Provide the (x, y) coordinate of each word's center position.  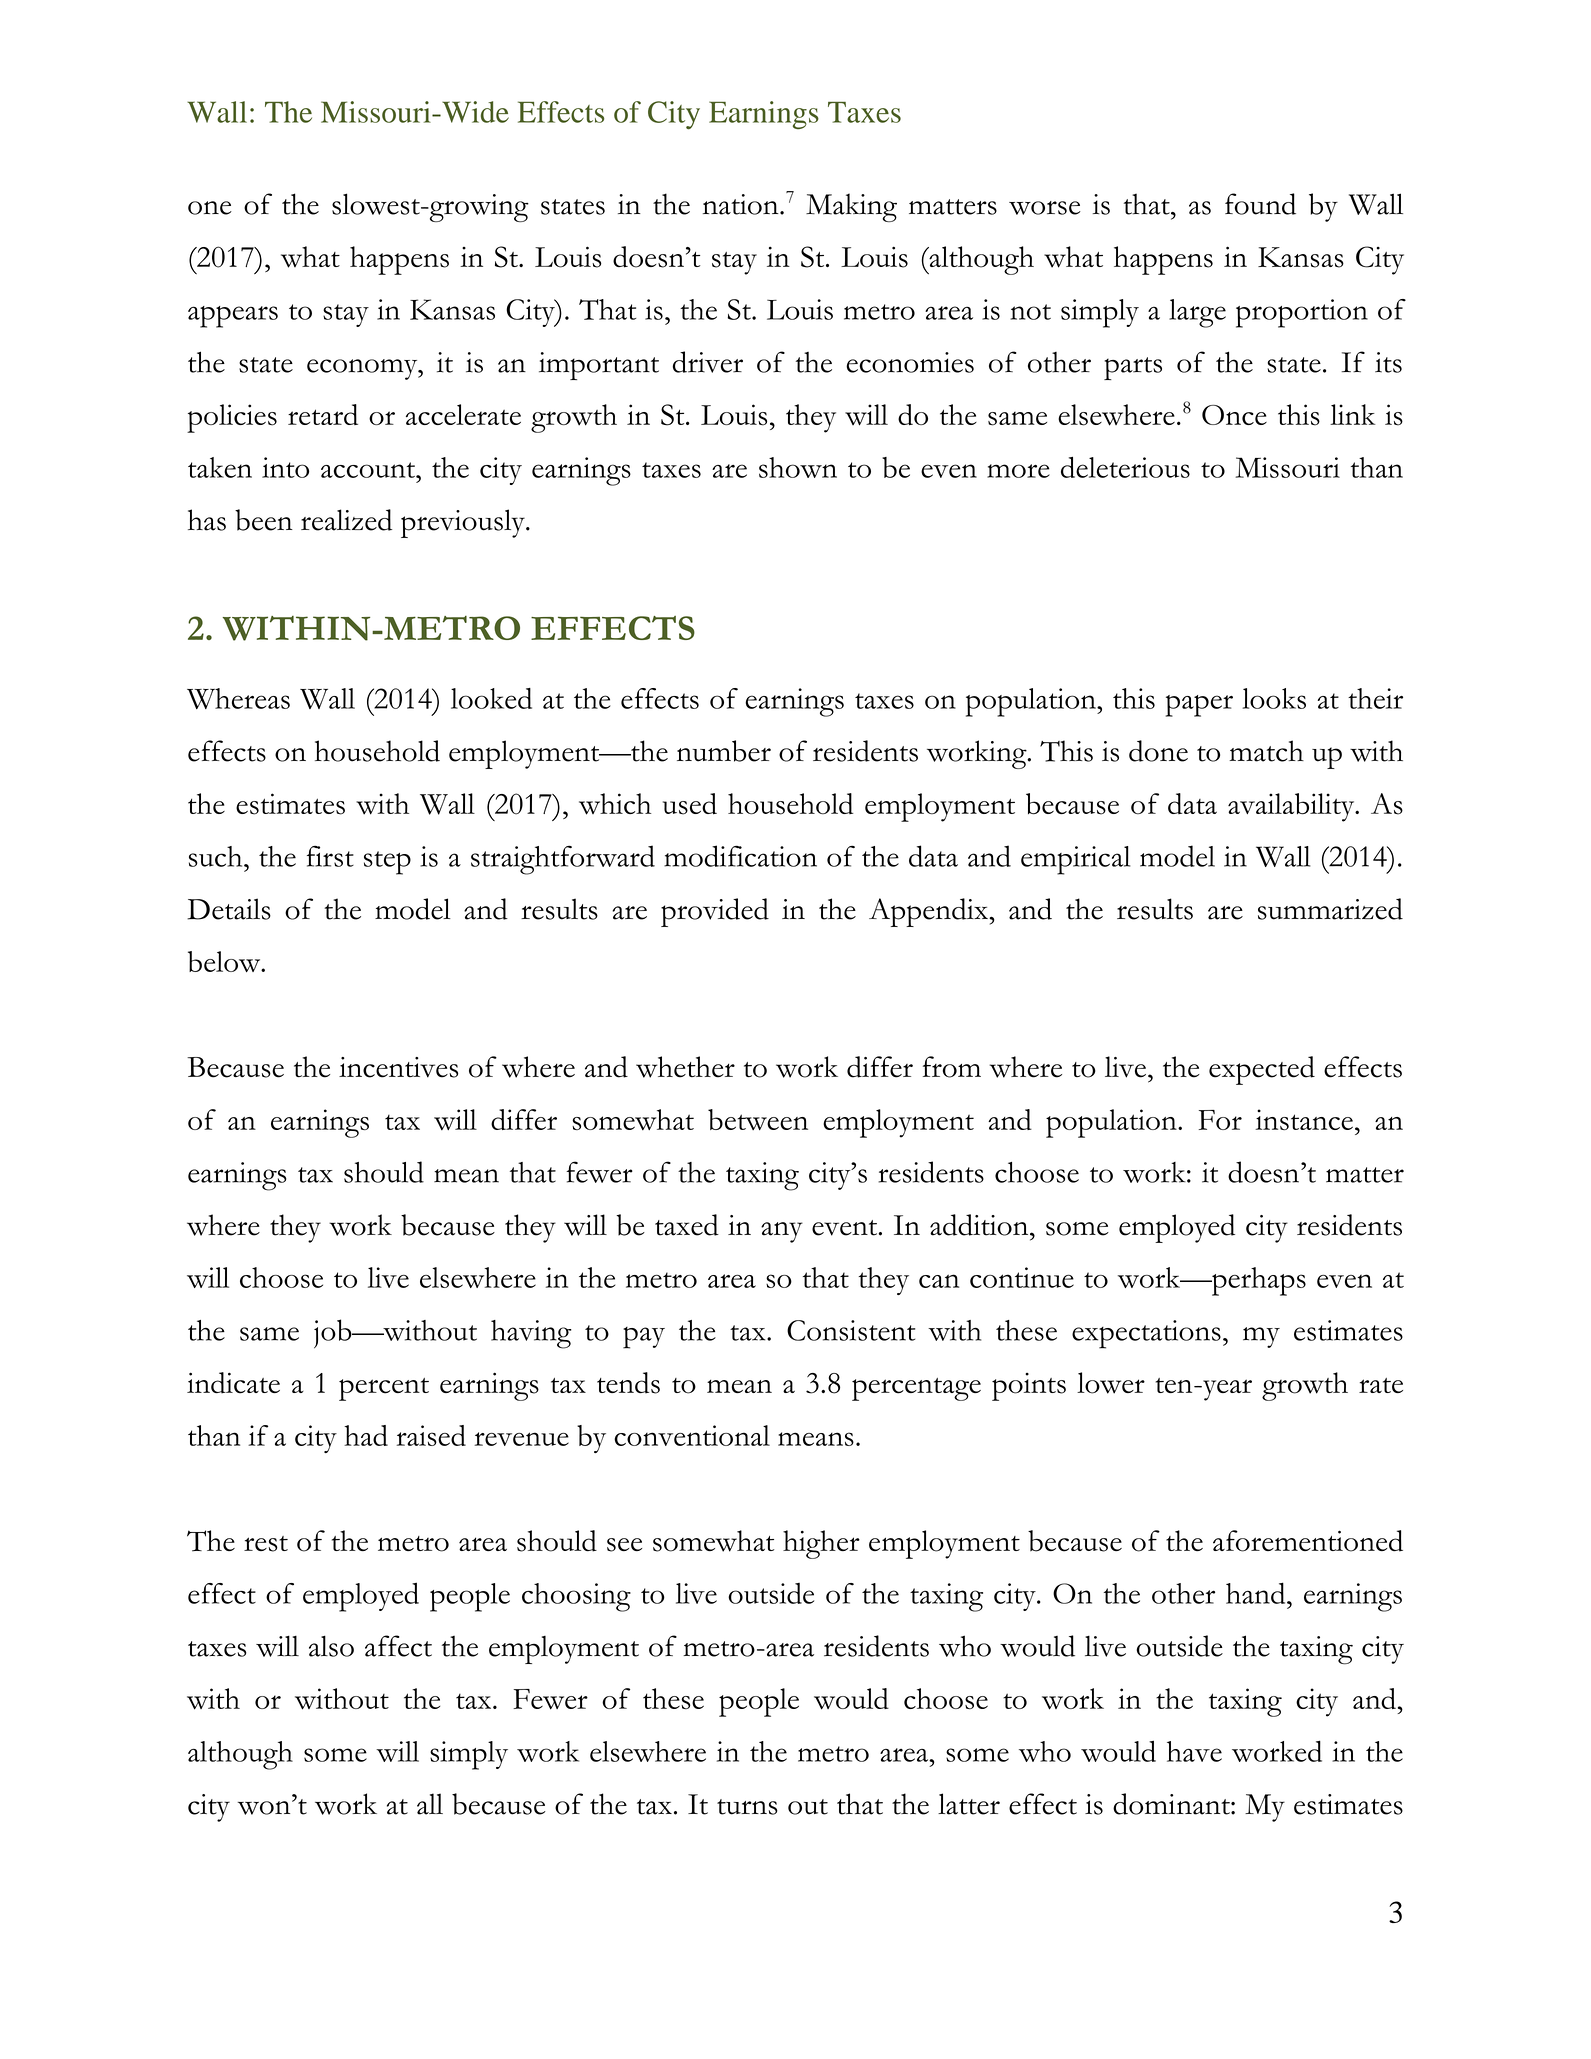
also (331, 1646)
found (1260, 204)
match (1266, 751)
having (531, 1334)
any (782, 1232)
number (724, 751)
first (330, 856)
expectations (1146, 1334)
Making (851, 207)
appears (233, 317)
